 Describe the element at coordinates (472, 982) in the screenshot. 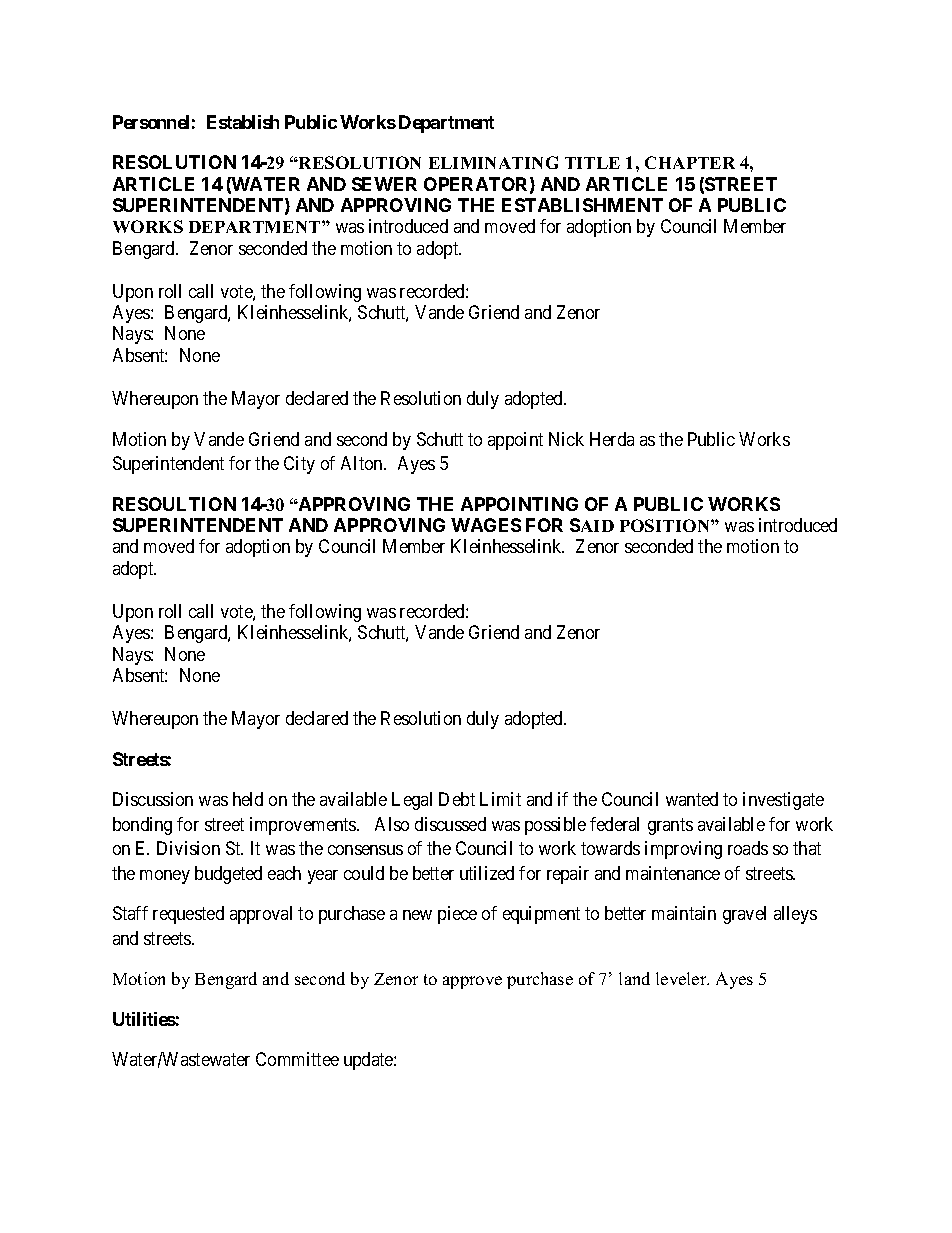

I see `approve` at that location.
